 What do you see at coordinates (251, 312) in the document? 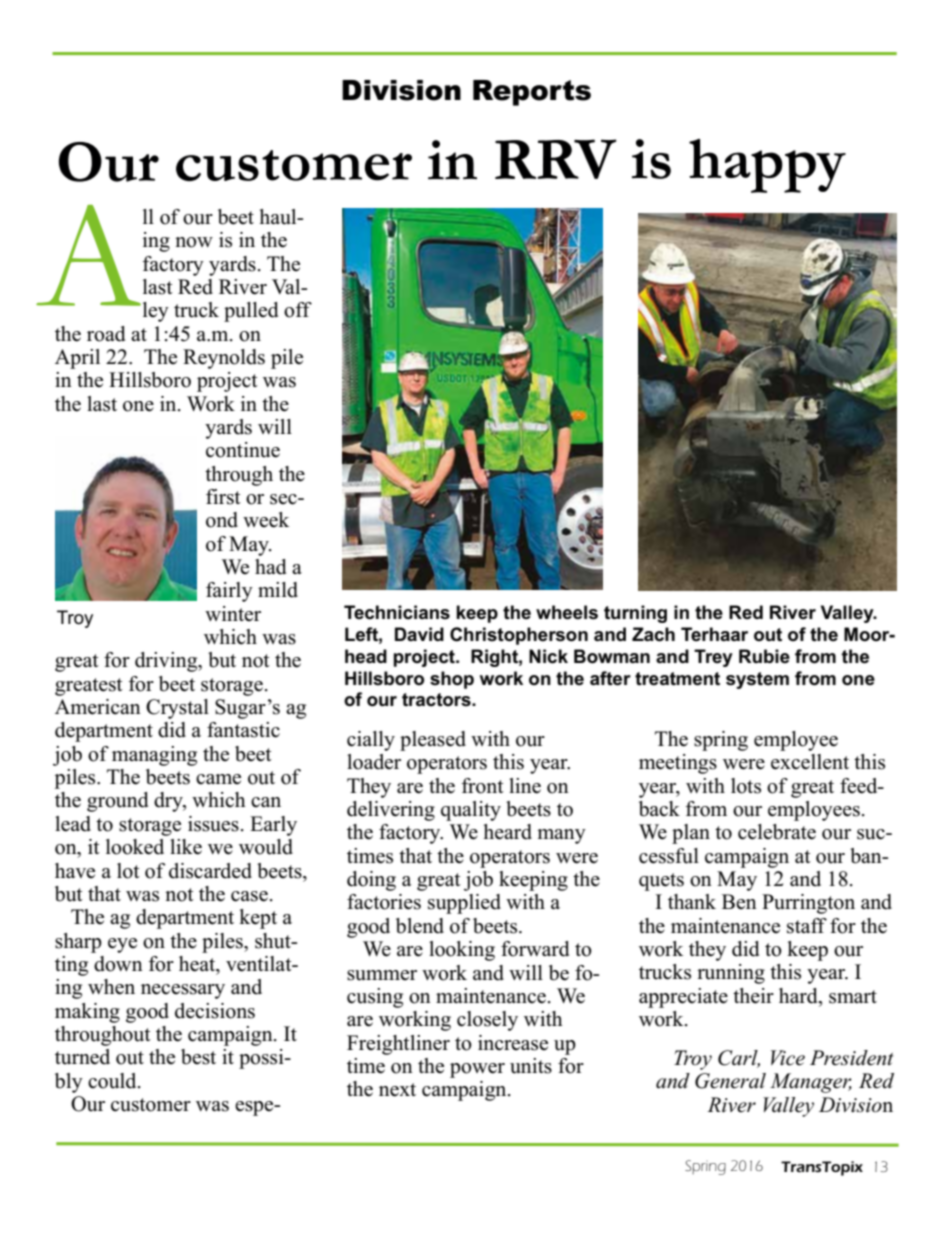
I see `pulled` at bounding box center [251, 312].
